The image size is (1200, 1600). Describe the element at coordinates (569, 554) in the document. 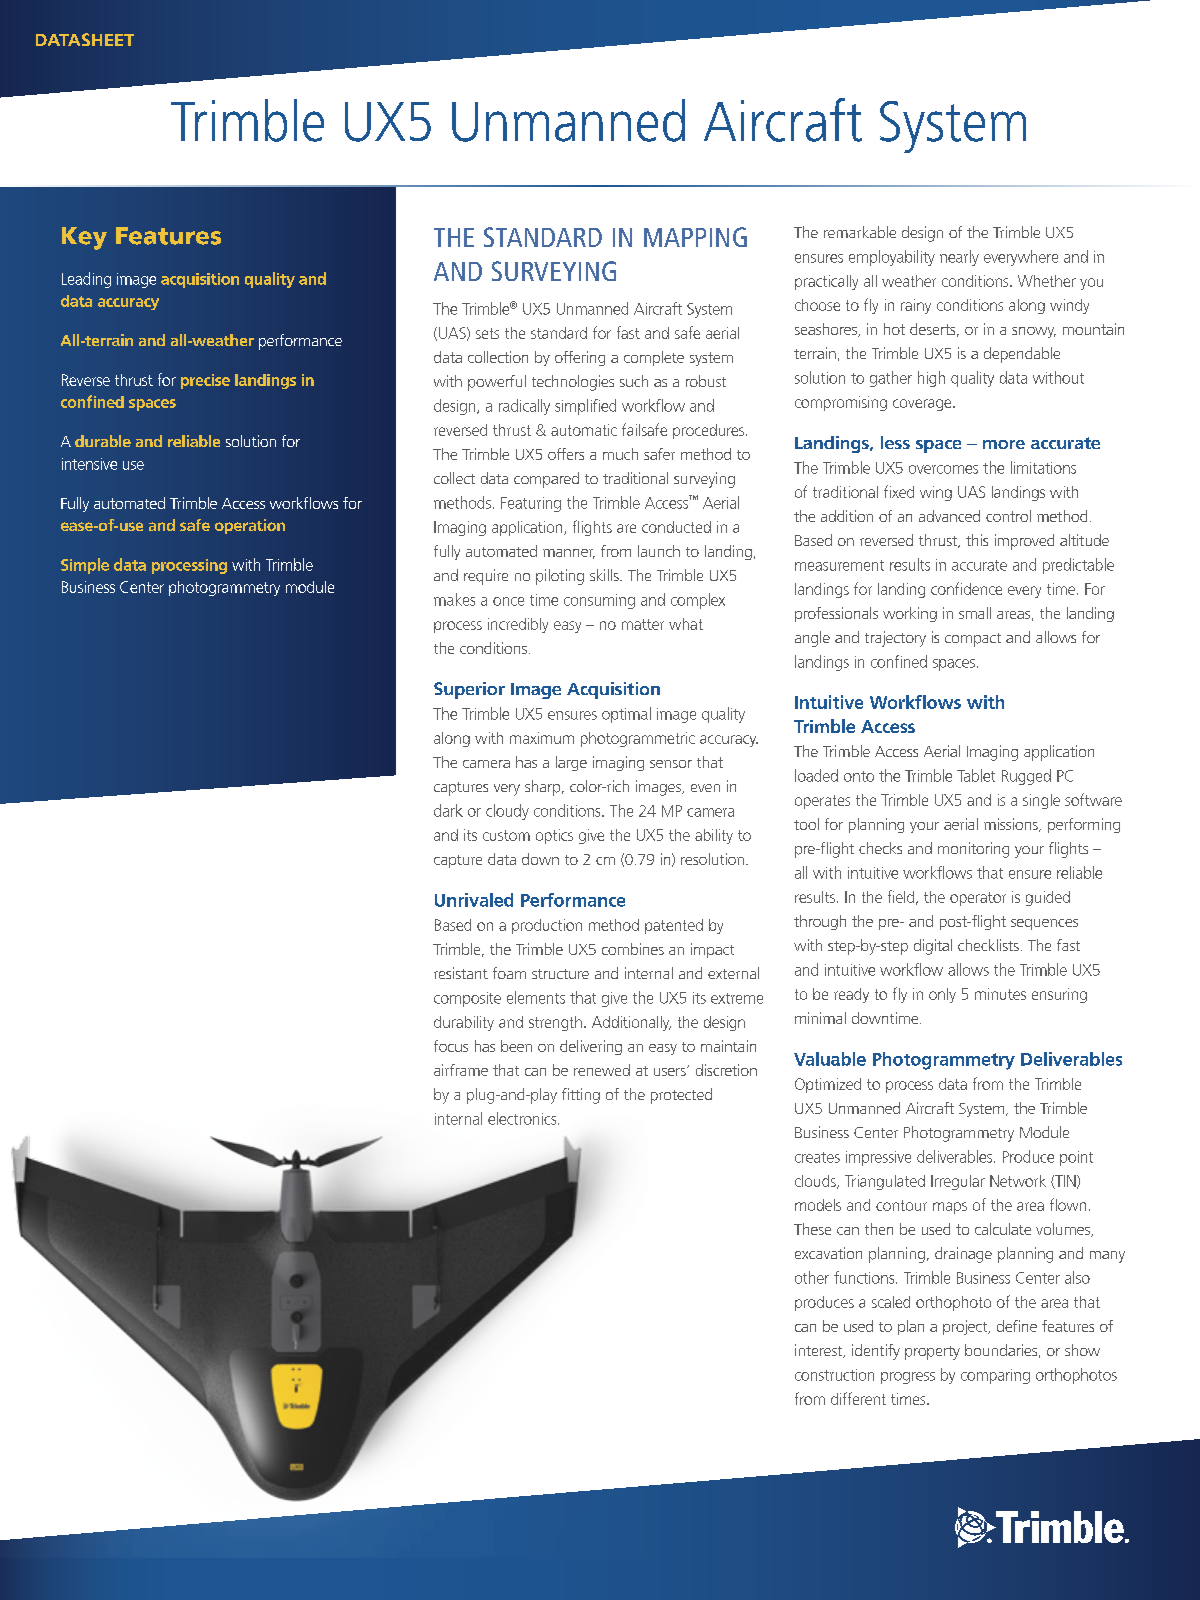

I see `manner` at that location.
